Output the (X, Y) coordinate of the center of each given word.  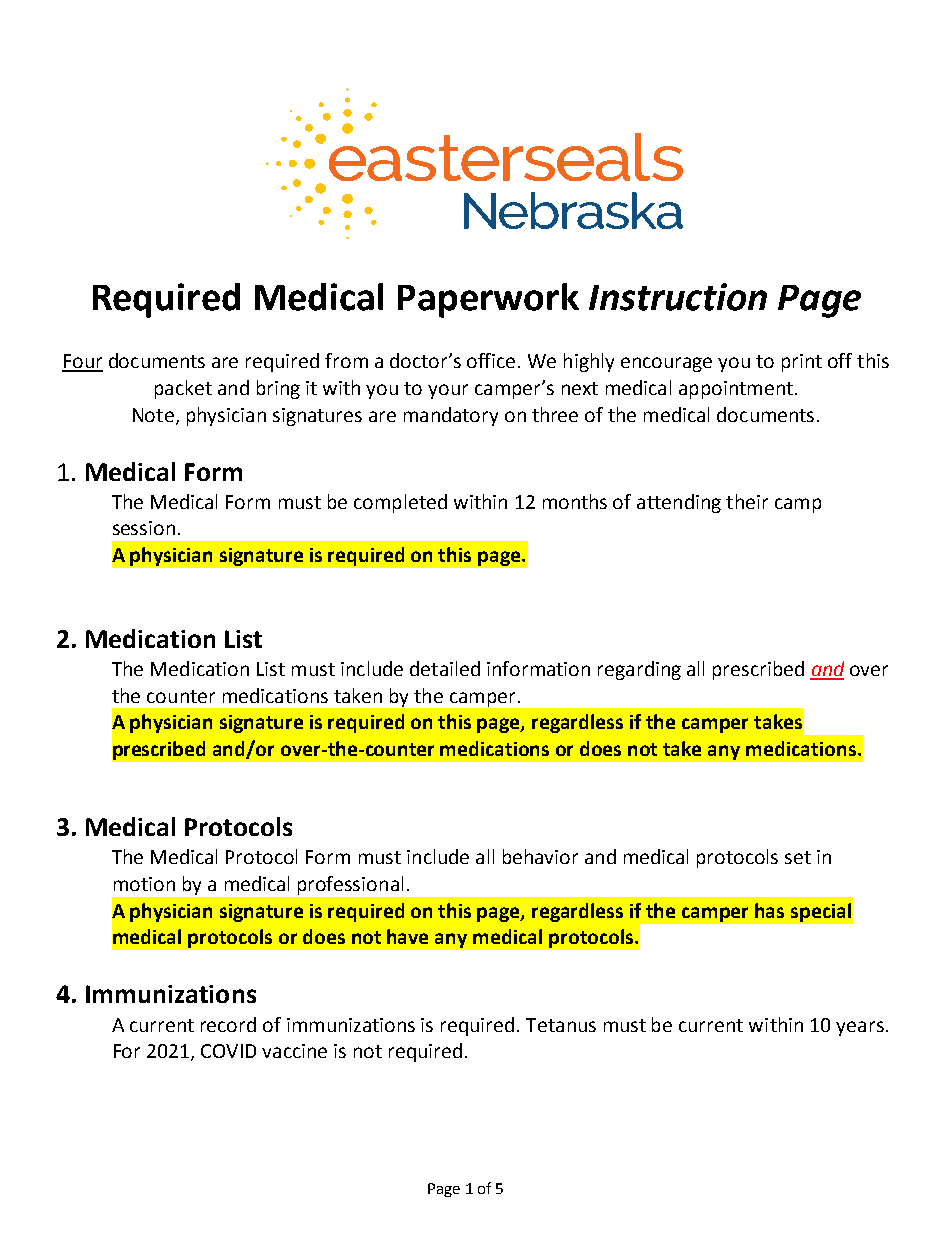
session (144, 528)
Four (82, 362)
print (802, 363)
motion (144, 884)
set (798, 857)
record (228, 1024)
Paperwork (488, 300)
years (860, 1028)
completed (400, 503)
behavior (540, 856)
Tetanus (561, 1025)
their (747, 501)
